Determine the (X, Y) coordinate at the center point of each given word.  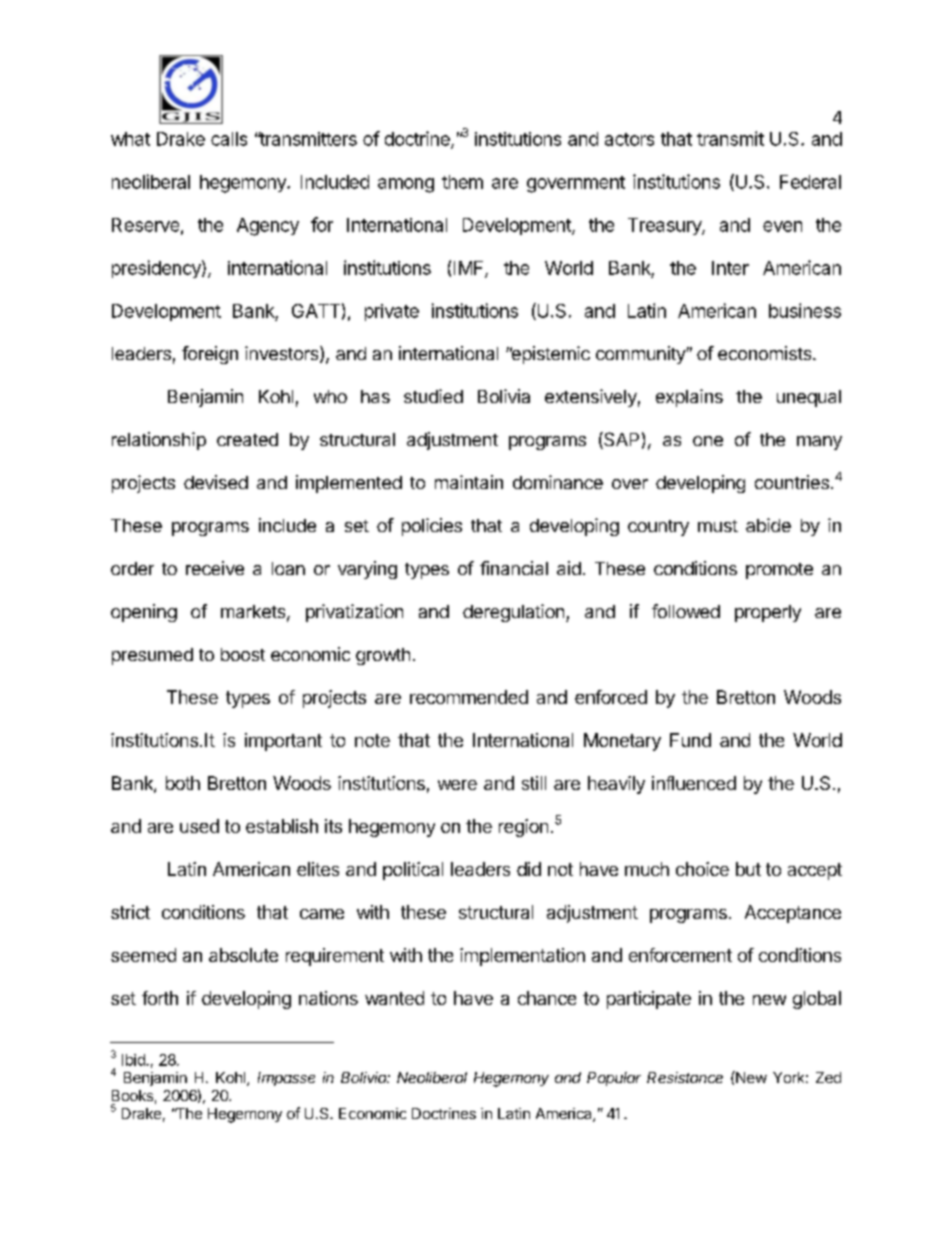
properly (768, 613)
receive (215, 568)
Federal (810, 182)
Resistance (685, 1077)
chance (547, 998)
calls (229, 139)
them (462, 182)
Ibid (134, 1060)
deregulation (513, 613)
